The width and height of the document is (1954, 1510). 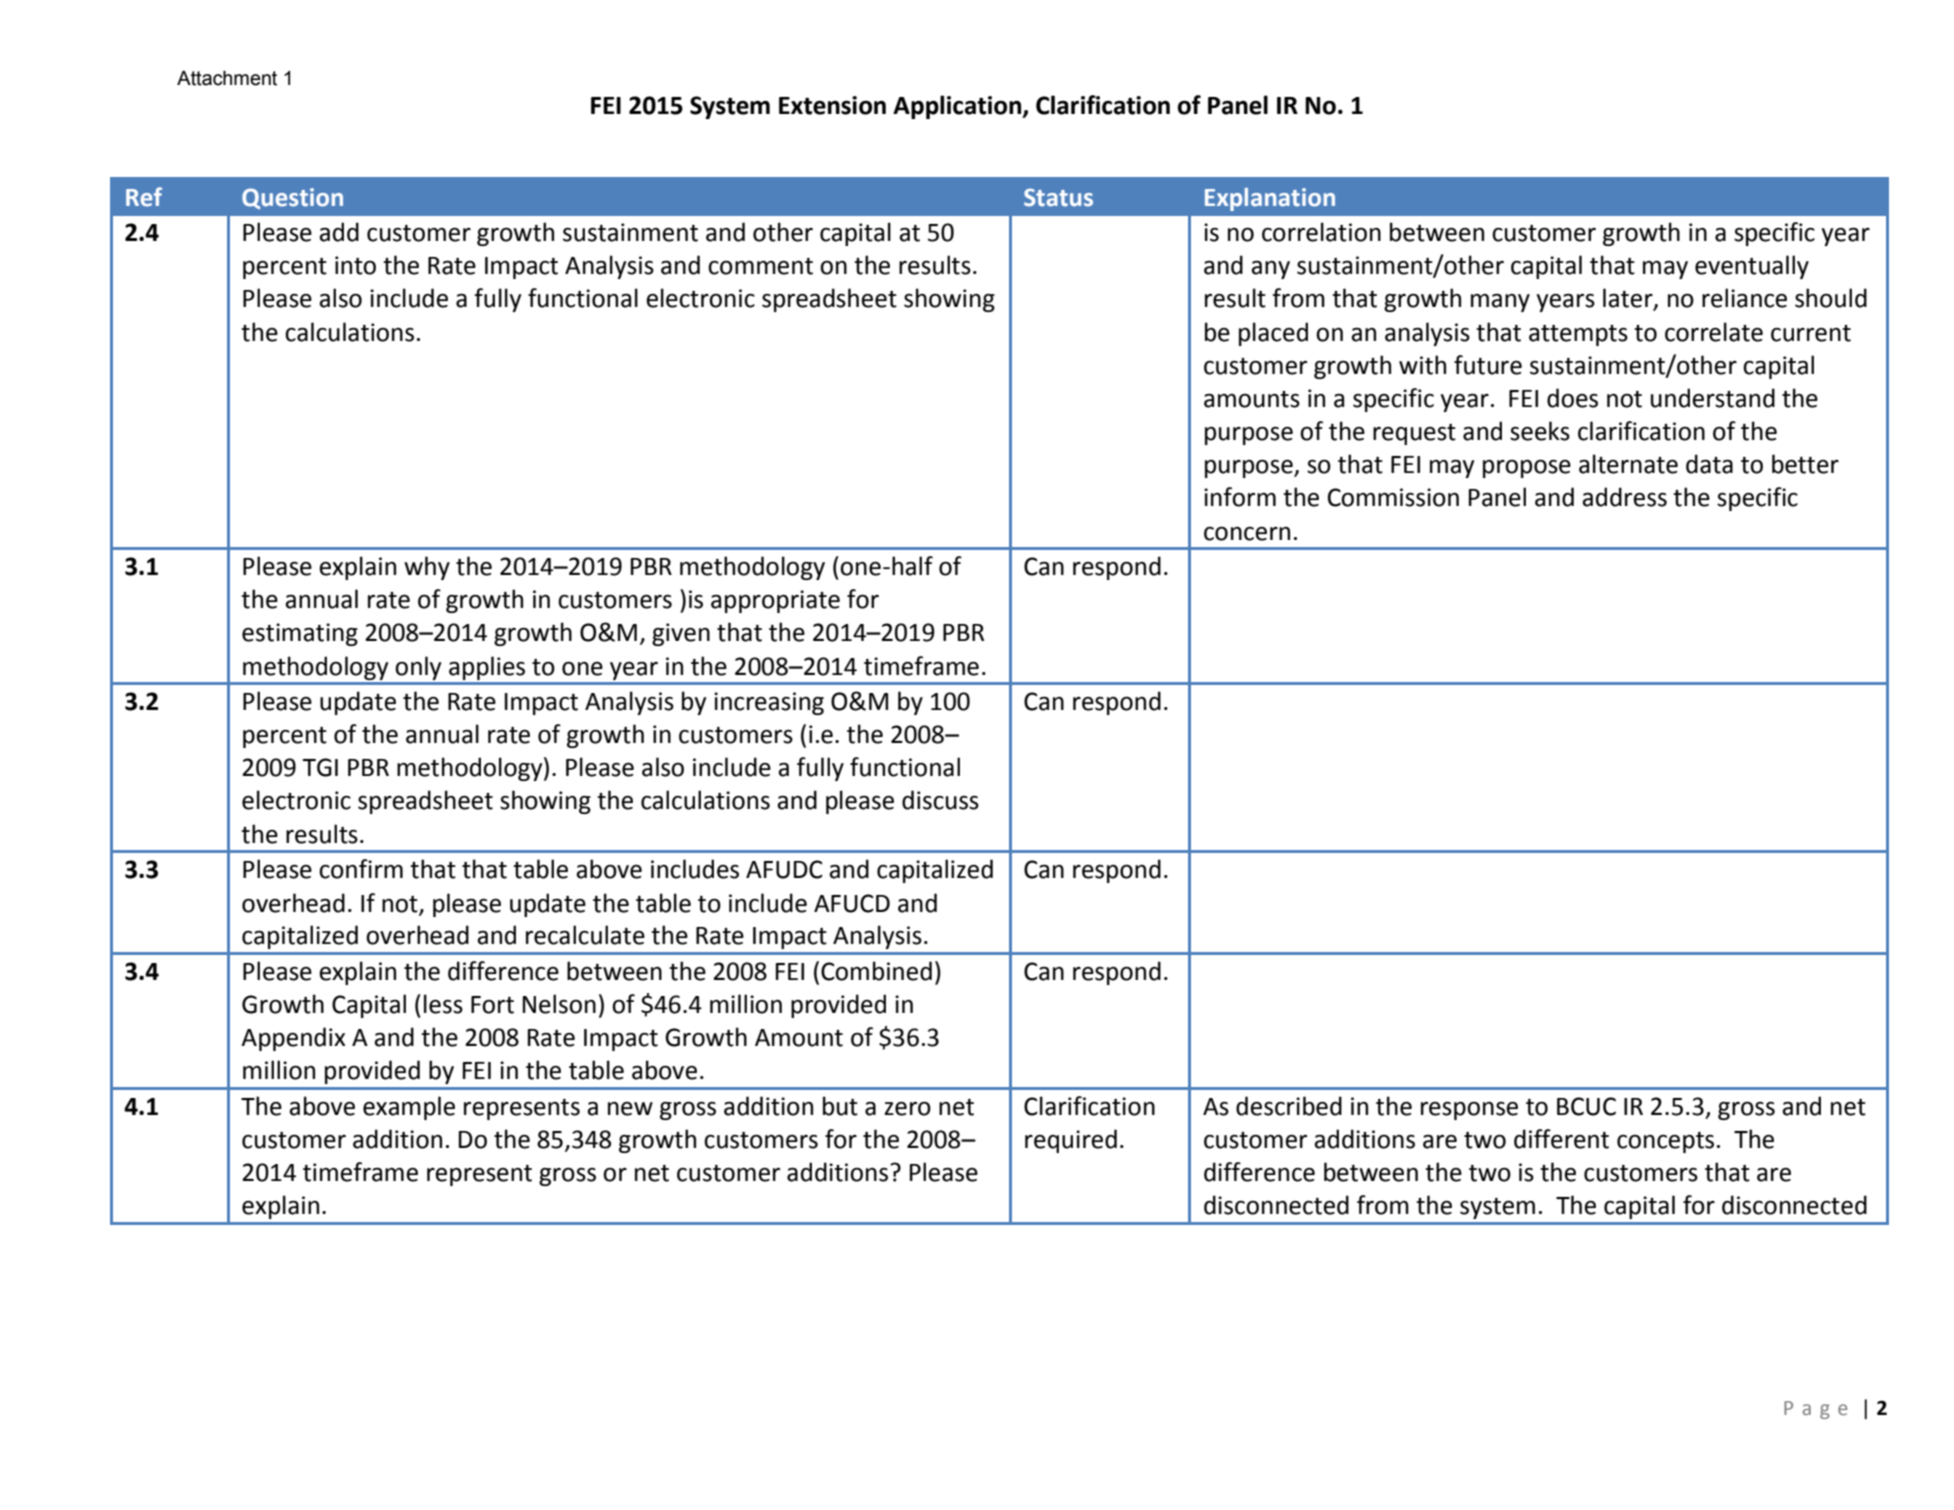 I want to click on estimating, so click(x=300, y=634).
